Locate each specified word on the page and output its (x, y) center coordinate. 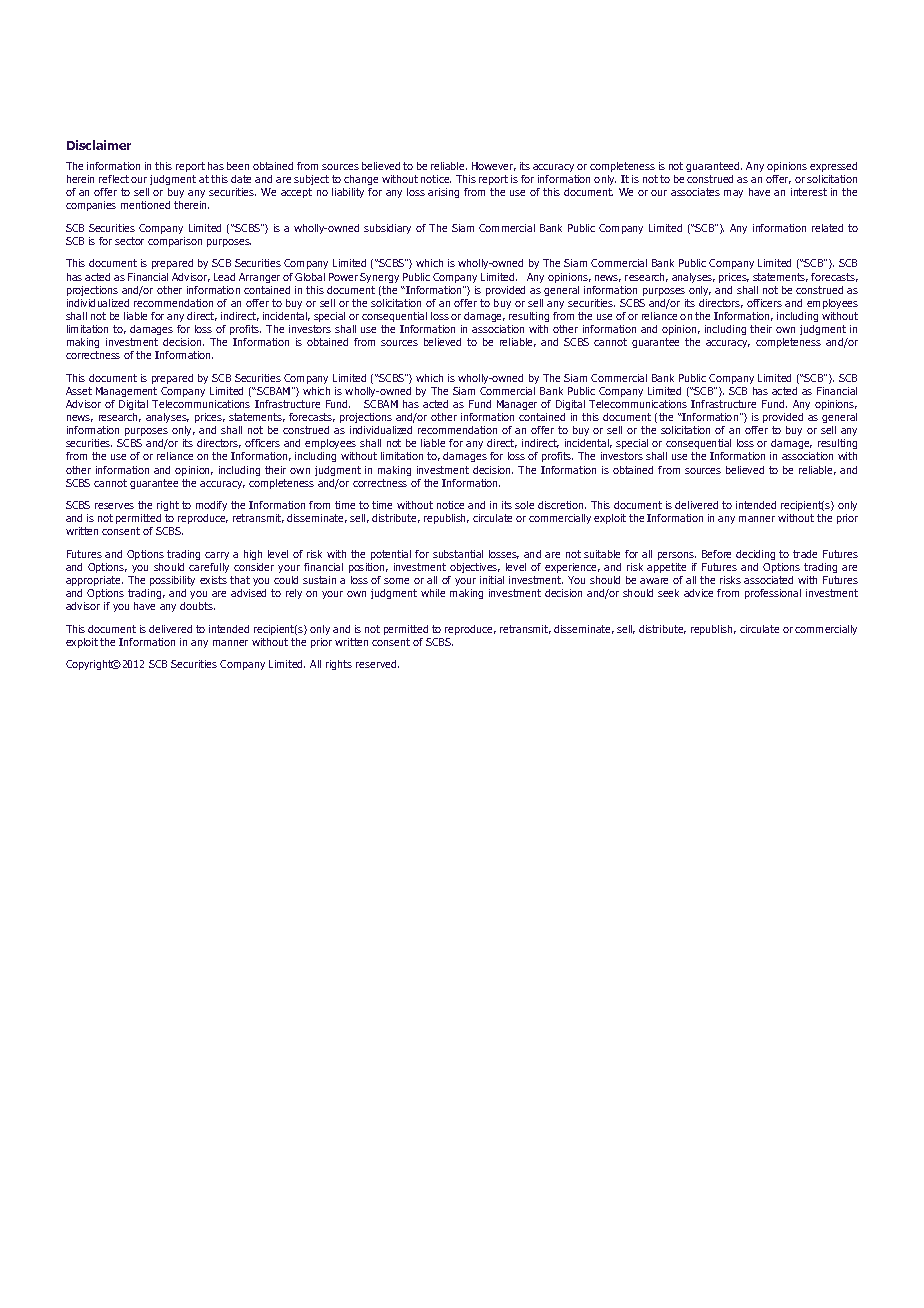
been (238, 166)
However (494, 166)
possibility (172, 581)
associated (768, 580)
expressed (833, 167)
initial (492, 580)
